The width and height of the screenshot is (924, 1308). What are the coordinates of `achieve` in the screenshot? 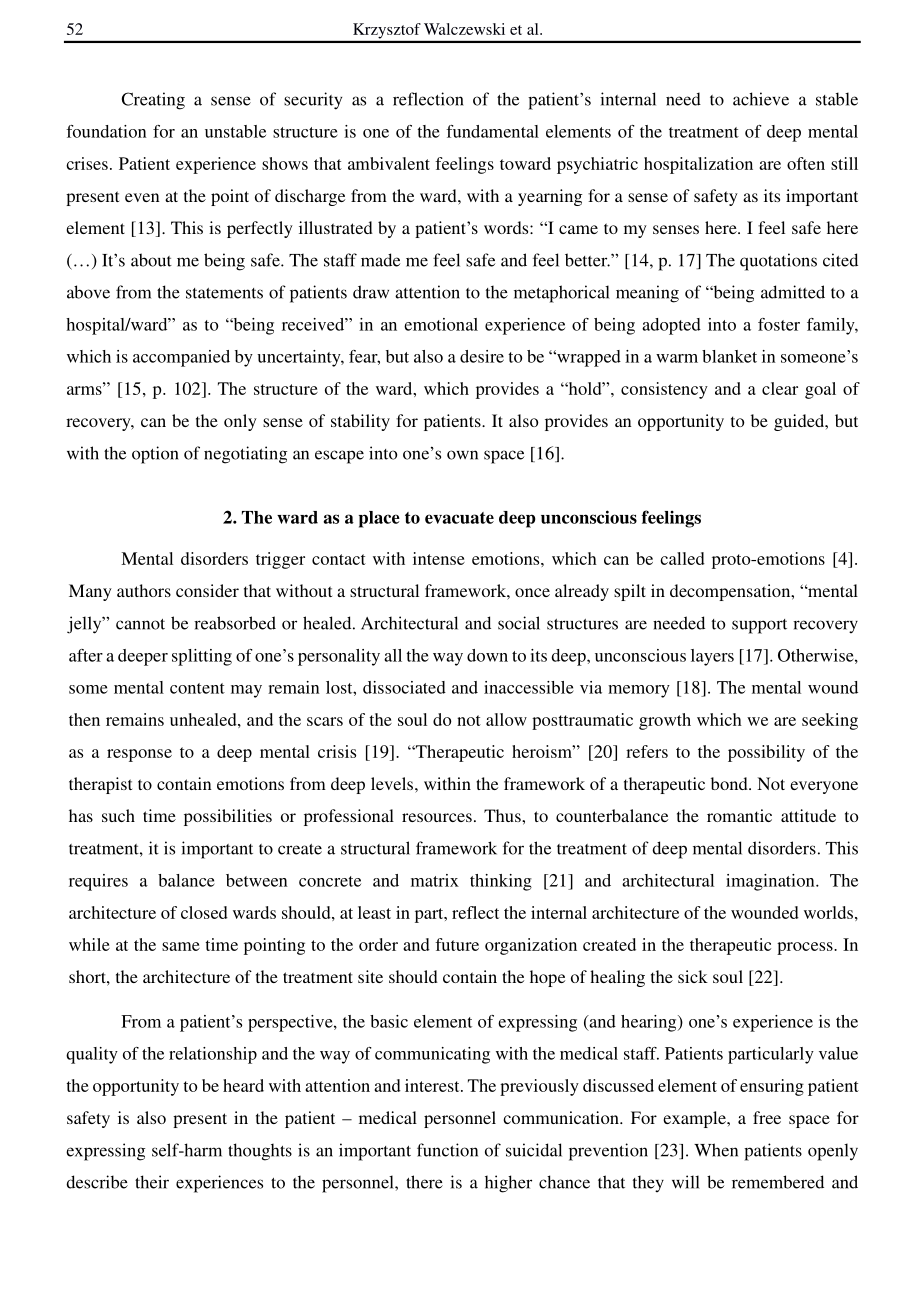 It's located at (761, 99).
